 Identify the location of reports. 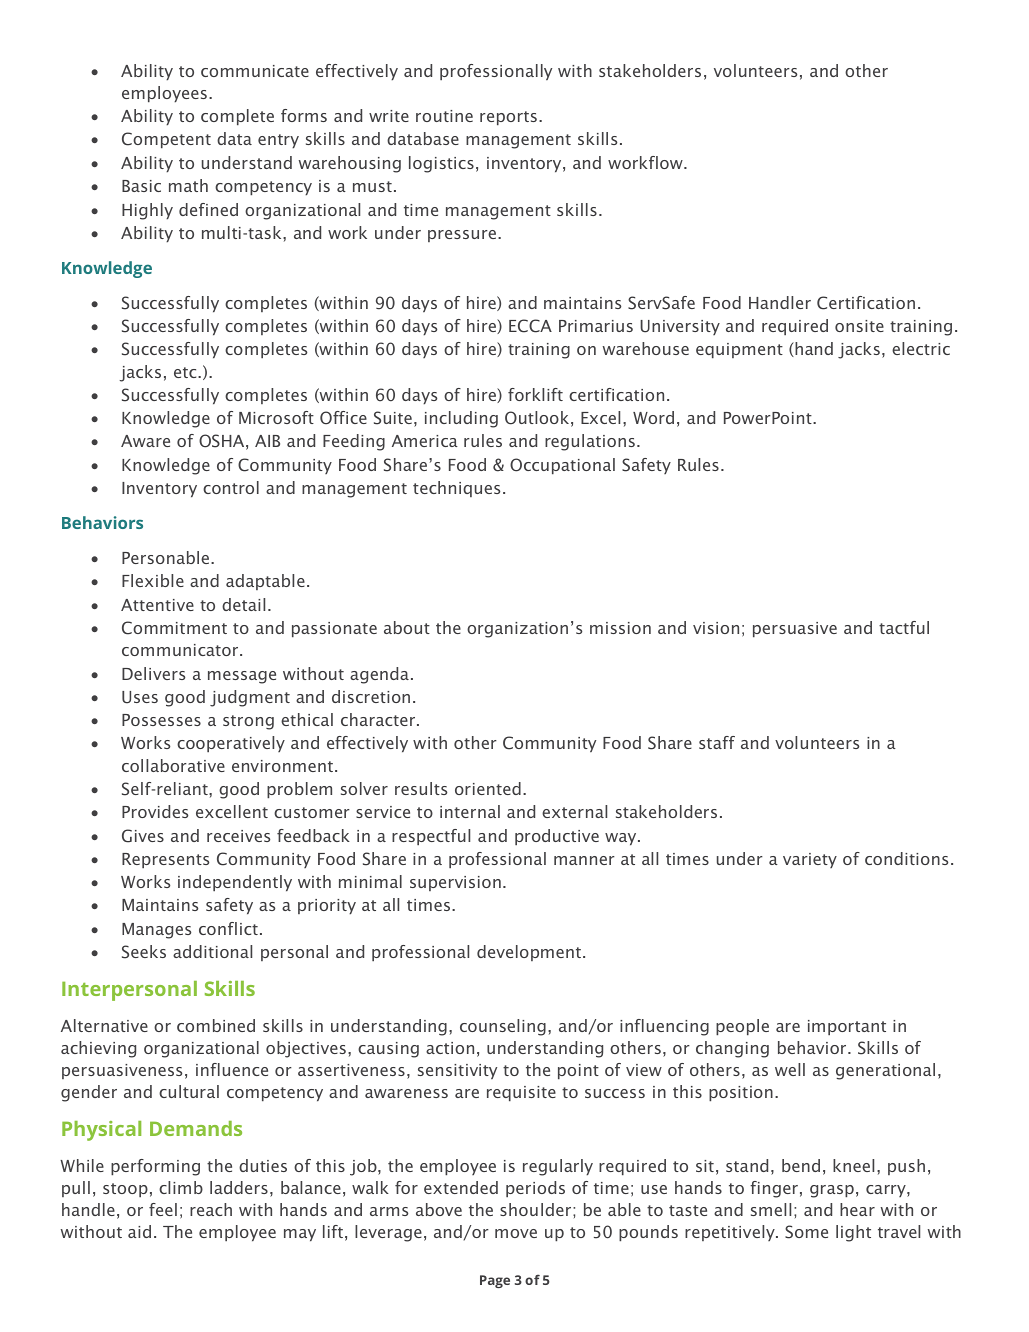
(508, 118).
